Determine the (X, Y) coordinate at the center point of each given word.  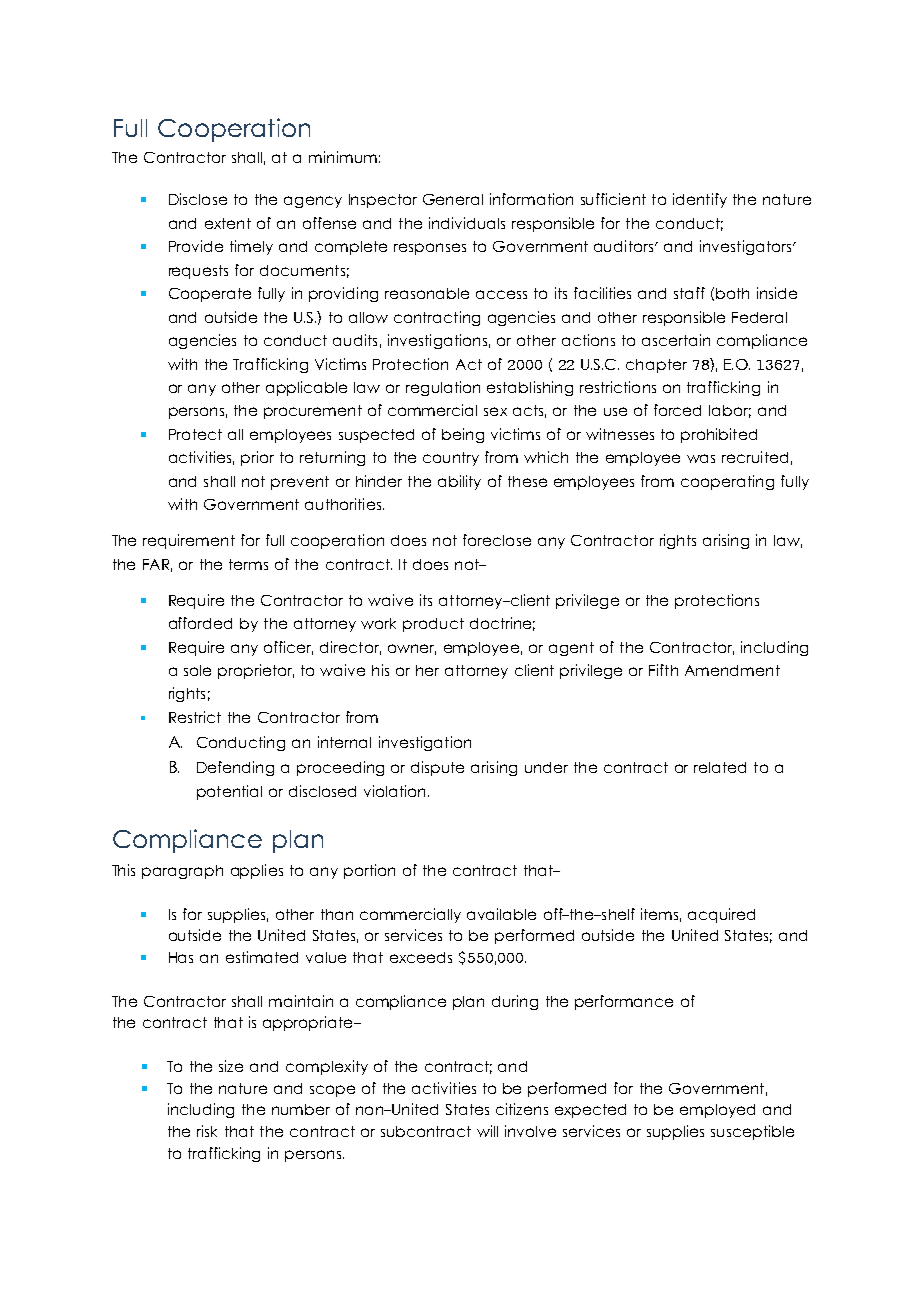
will (487, 1131)
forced (677, 410)
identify (700, 200)
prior (257, 458)
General (453, 199)
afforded (200, 623)
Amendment (732, 670)
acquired (721, 915)
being (463, 435)
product (433, 625)
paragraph (182, 872)
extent (228, 223)
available (501, 914)
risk (207, 1131)
